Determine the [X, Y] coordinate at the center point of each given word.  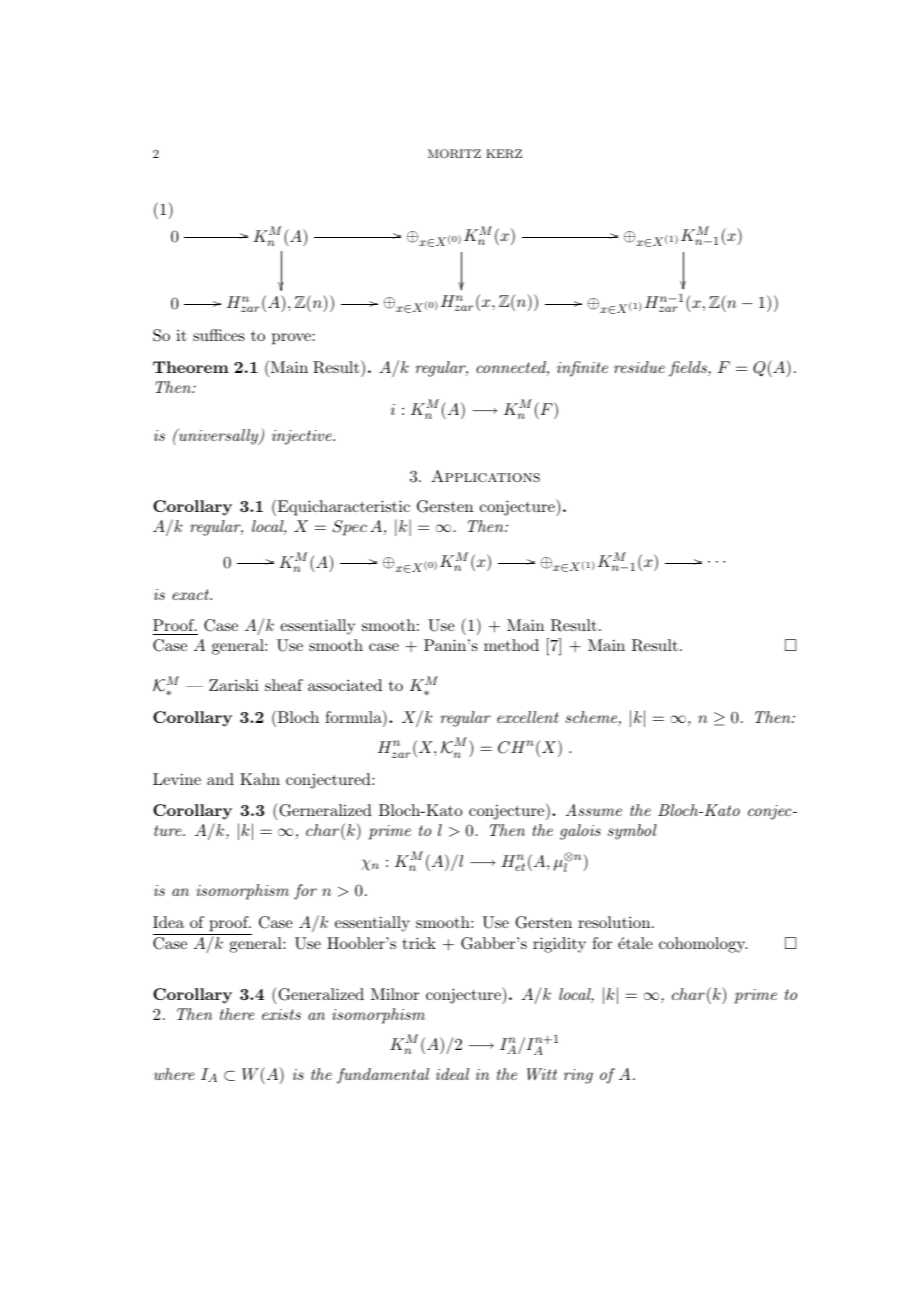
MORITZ [454, 154]
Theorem [191, 367]
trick [419, 943]
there [237, 1014]
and [220, 779]
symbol [632, 832]
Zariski [234, 685]
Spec [349, 528]
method [511, 645]
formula [354, 718]
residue [639, 367]
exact [192, 594]
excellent [528, 717]
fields [689, 369]
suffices [219, 335]
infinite [582, 369]
